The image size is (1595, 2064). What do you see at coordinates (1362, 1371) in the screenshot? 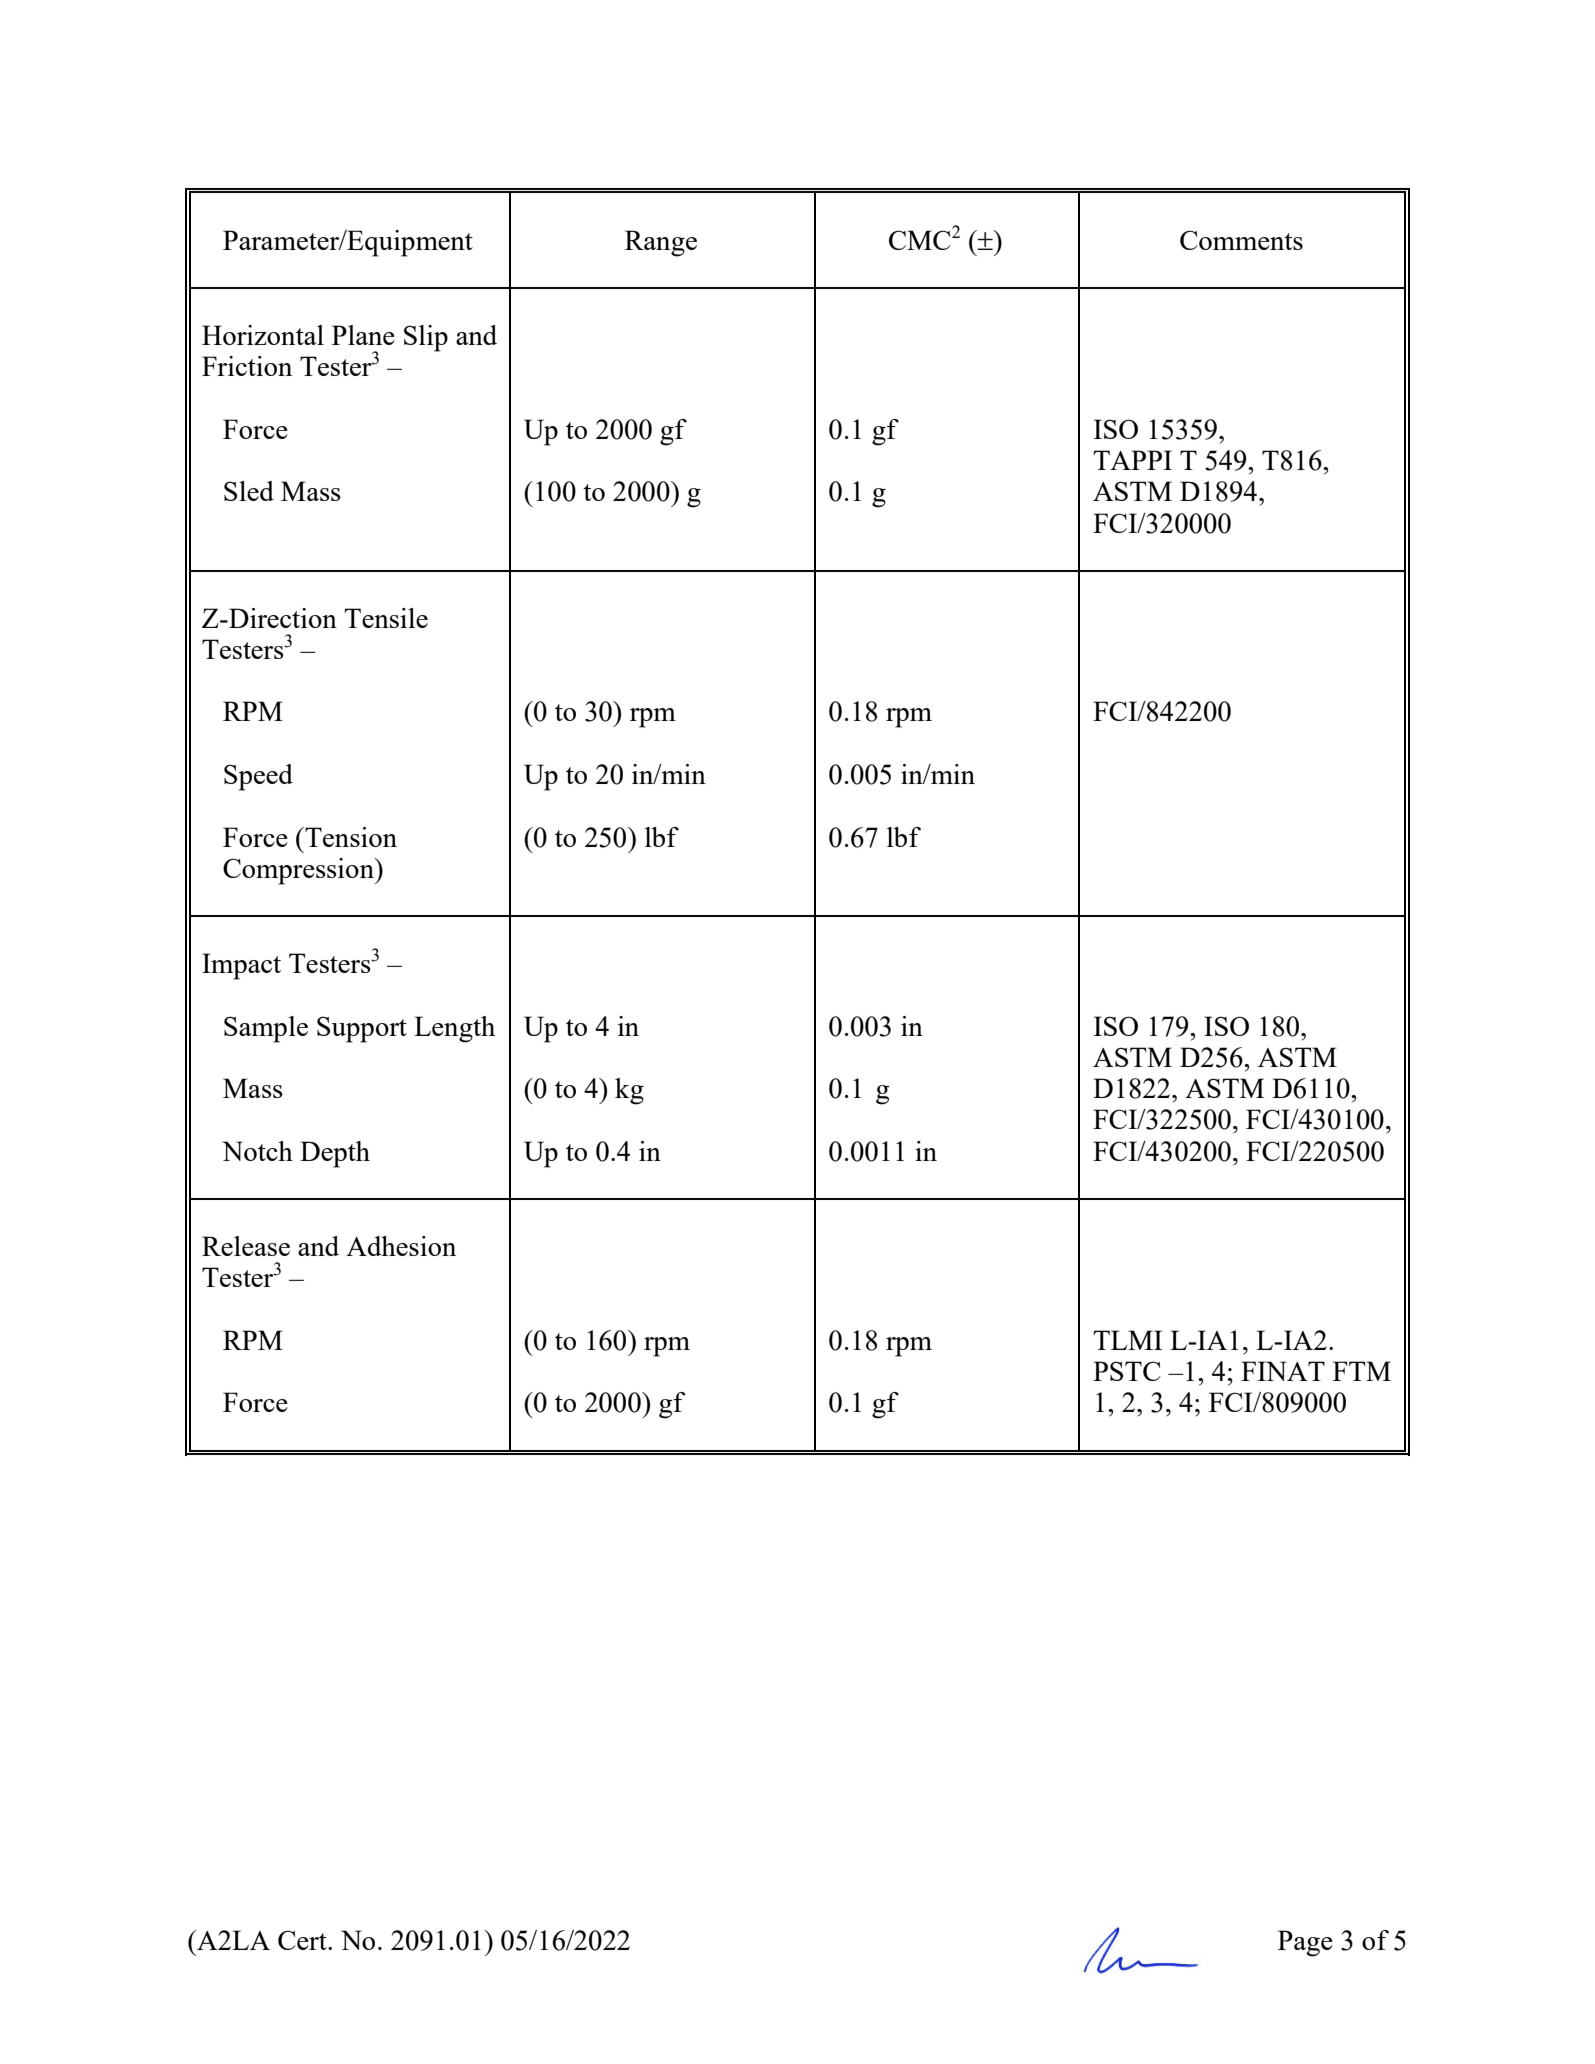
I see `FTM` at bounding box center [1362, 1371].
